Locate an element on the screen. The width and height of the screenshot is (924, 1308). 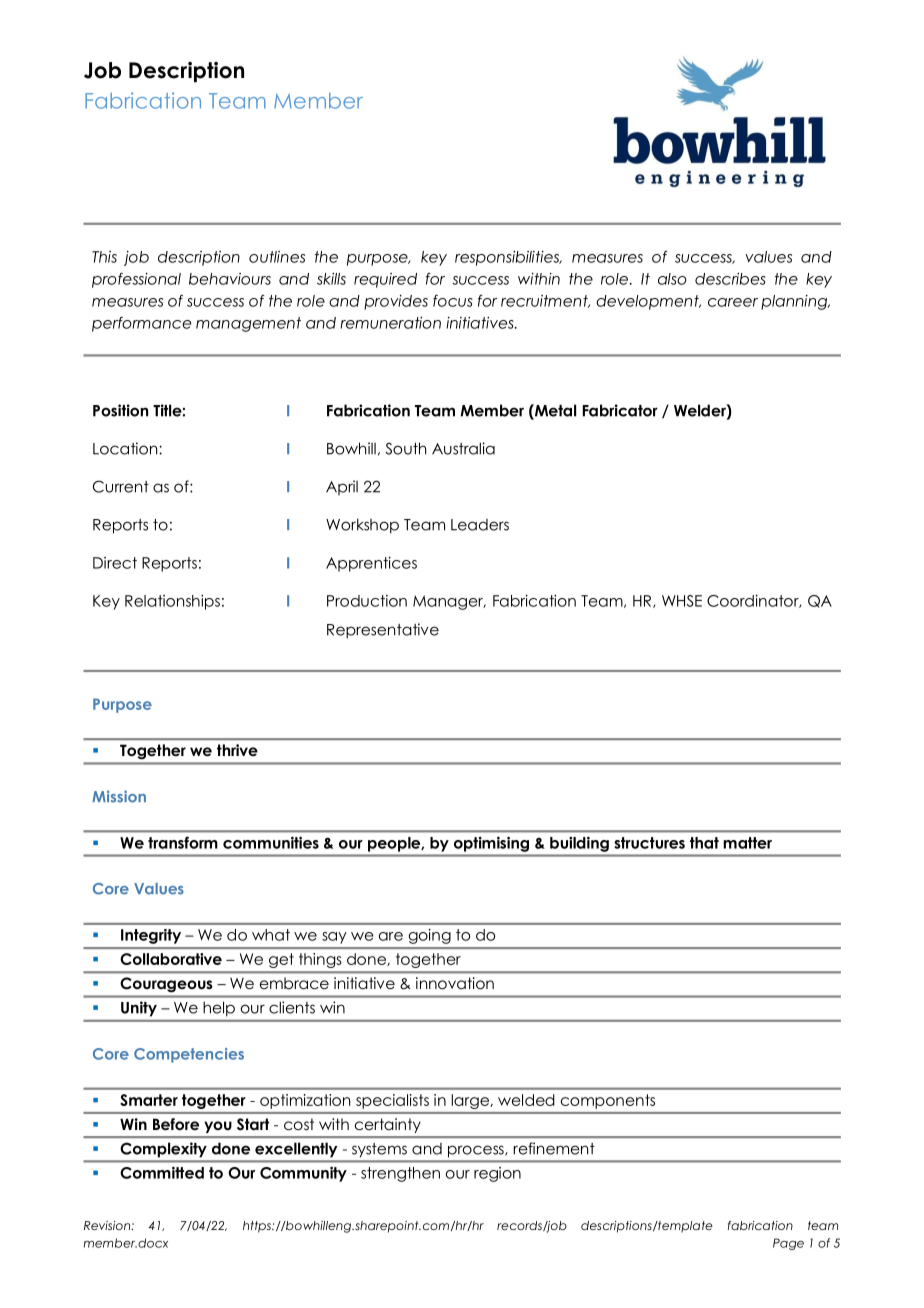
Page is located at coordinates (788, 1244).
